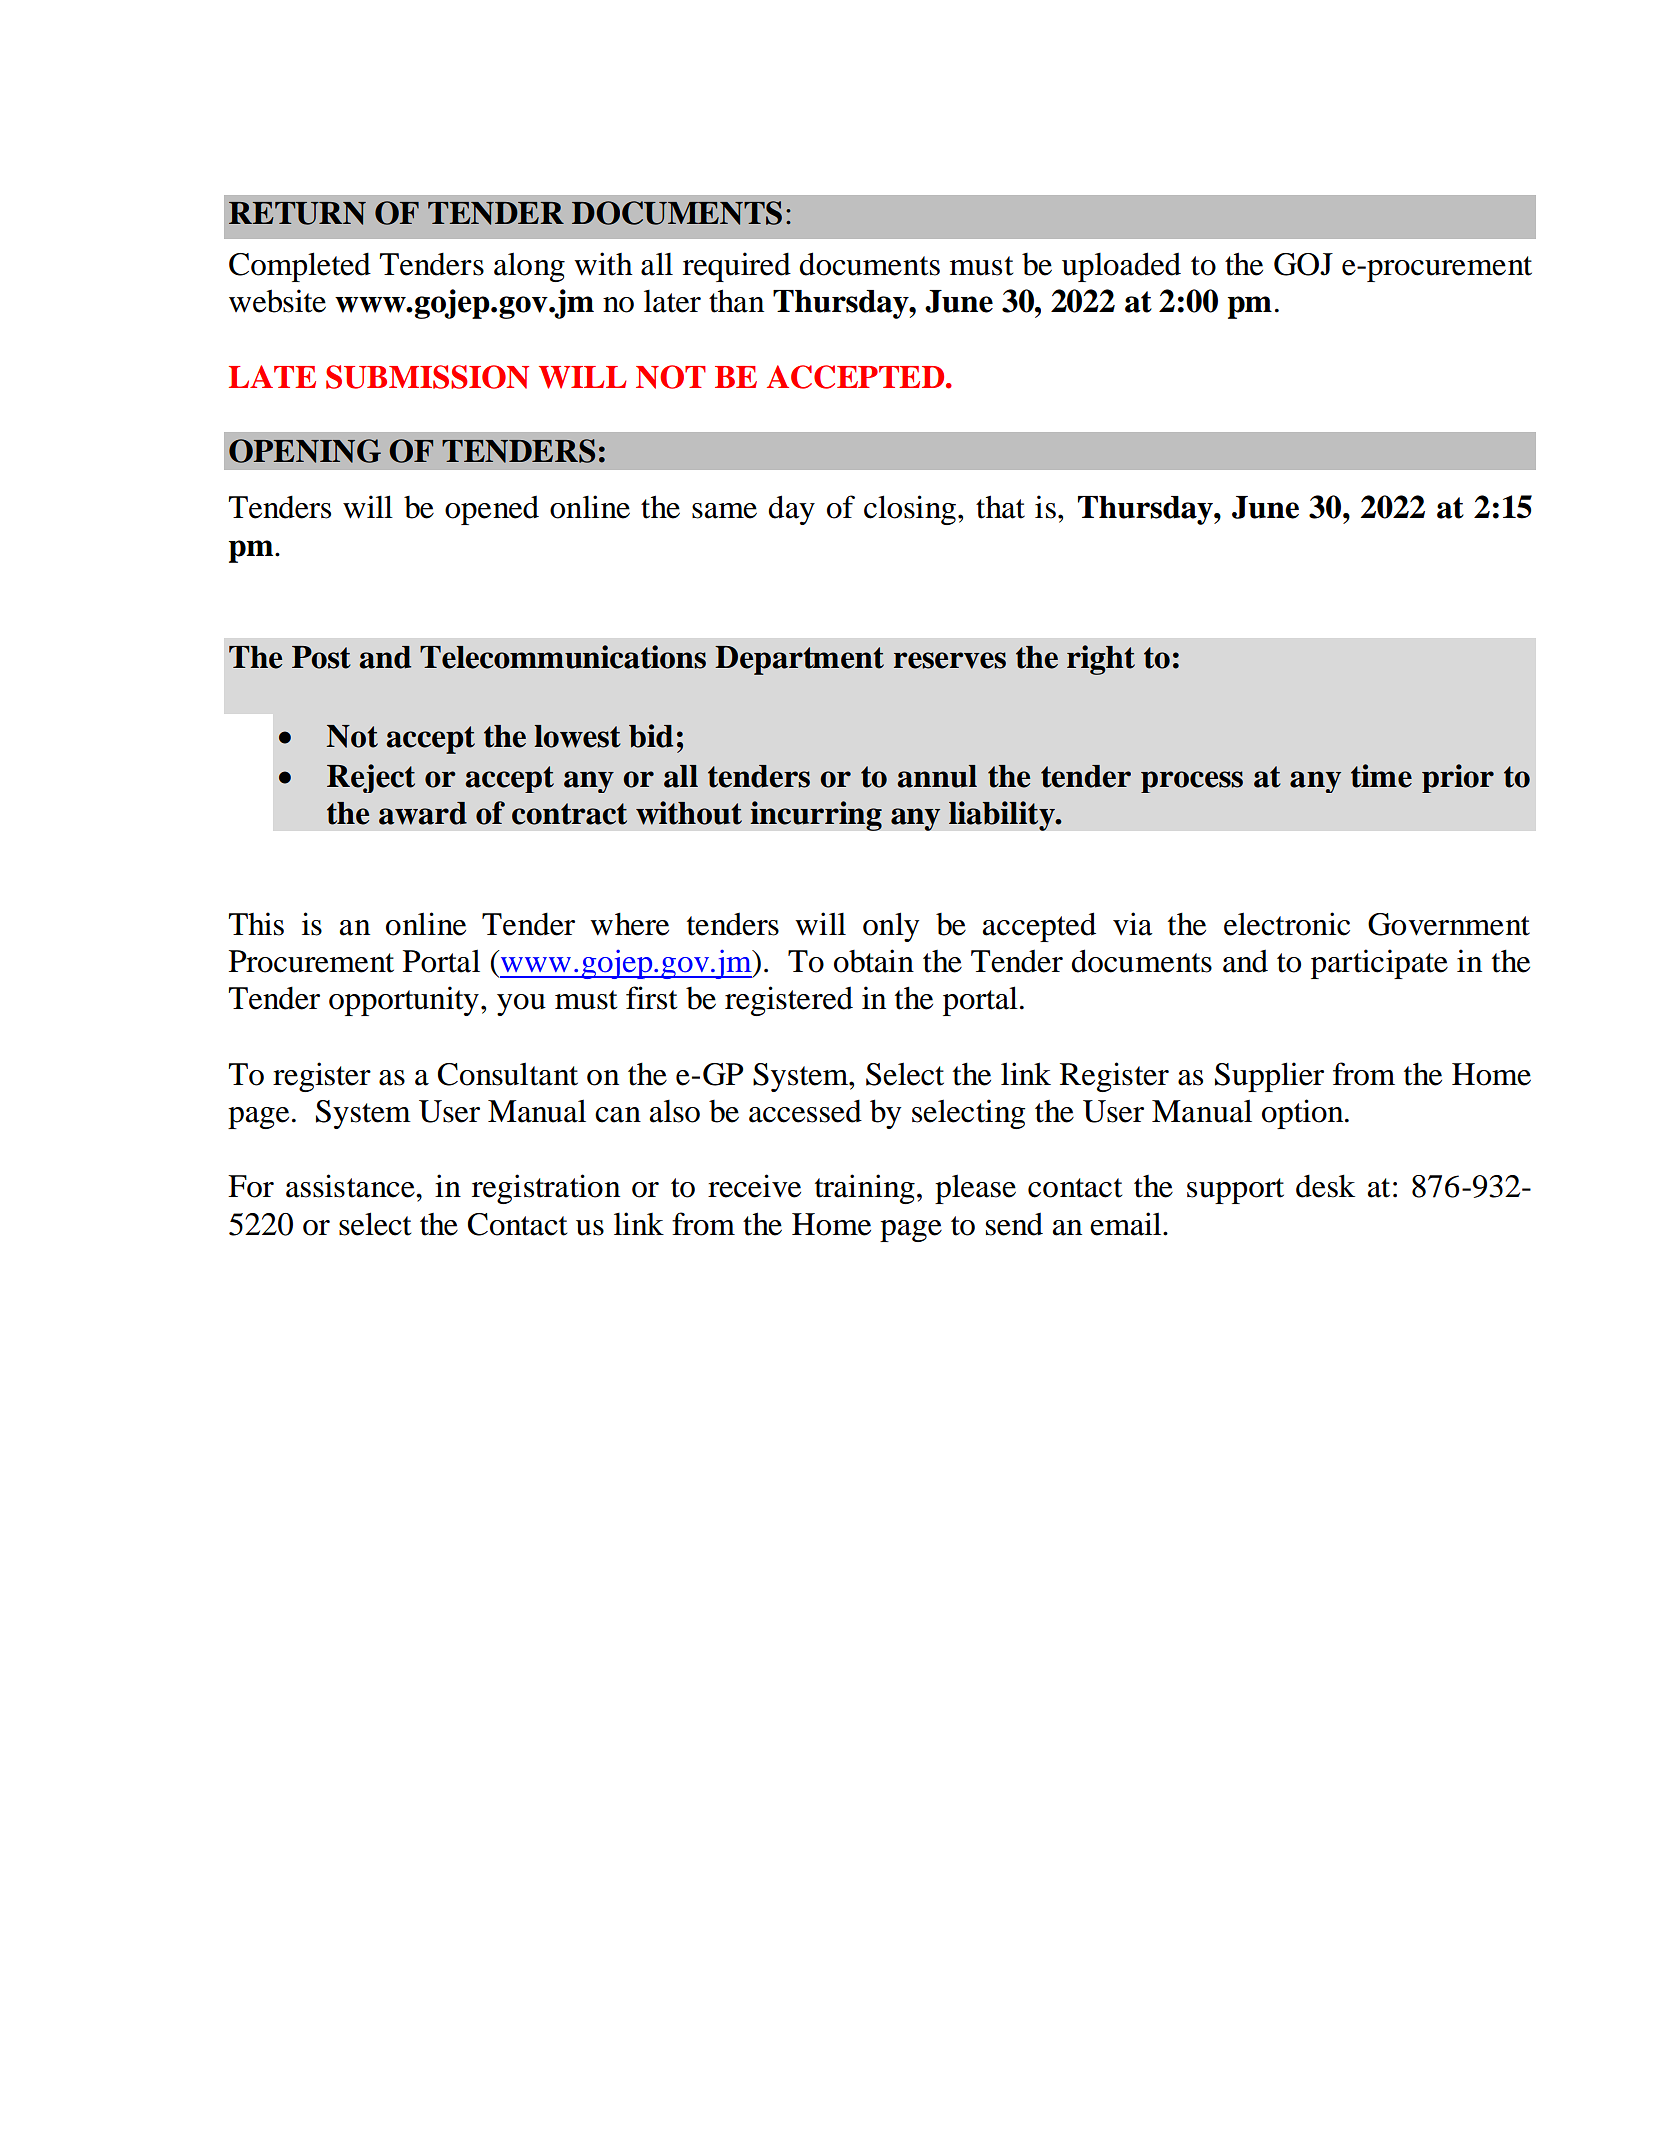  Describe the element at coordinates (300, 267) in the screenshot. I see `Completed` at that location.
